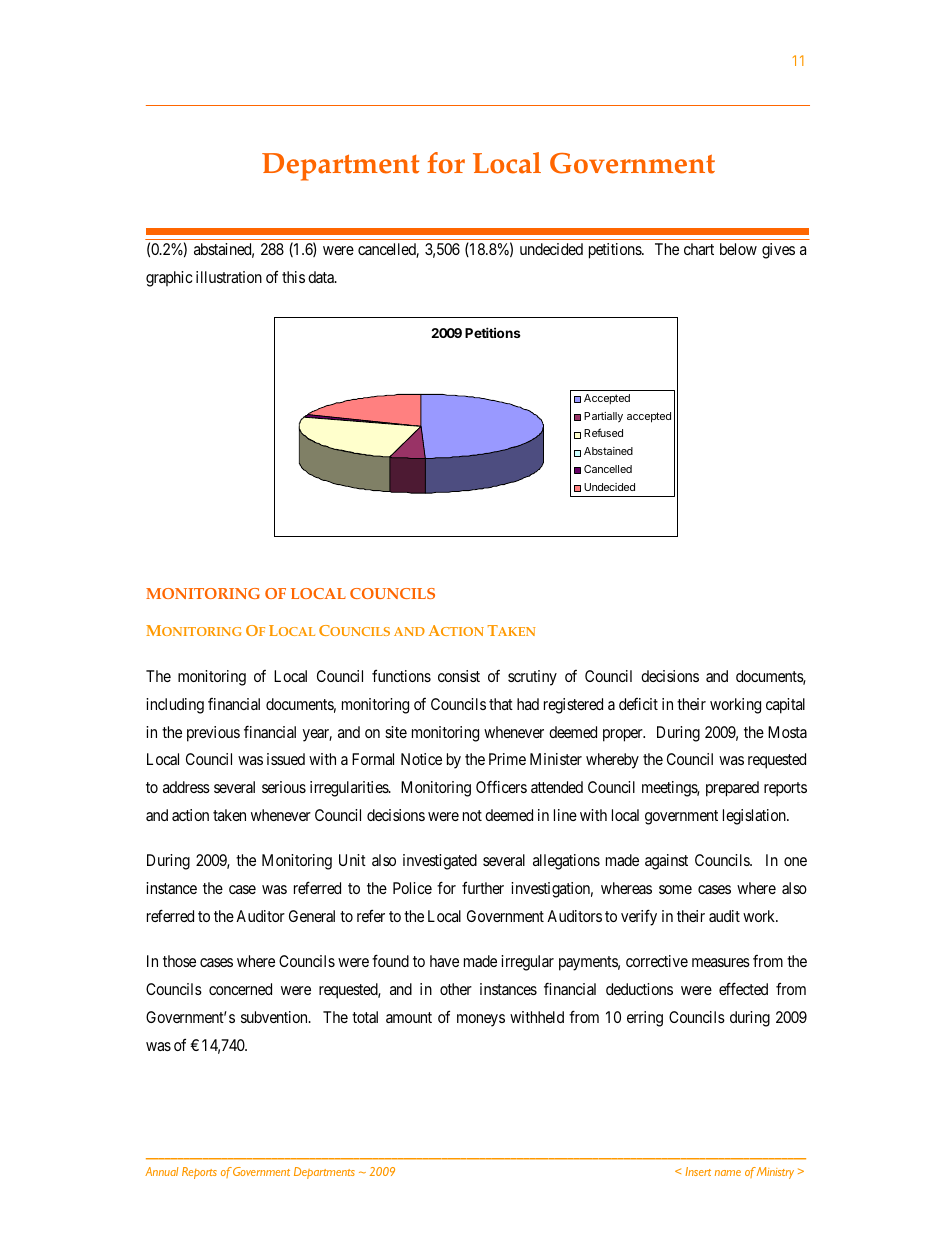 This page has width=952, height=1233. Describe the element at coordinates (785, 706) in the page. I see `capital` at that location.
